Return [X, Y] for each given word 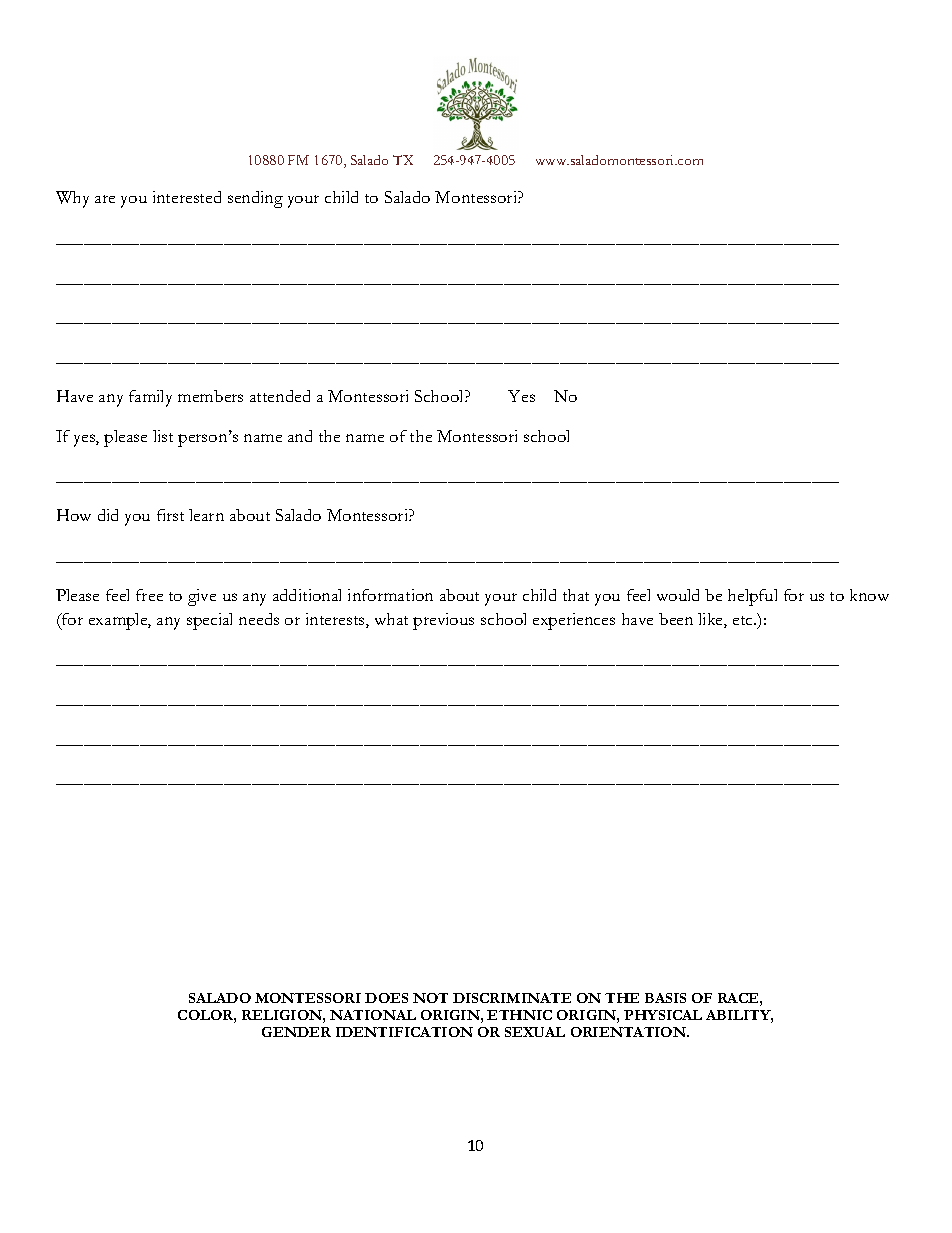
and [300, 436]
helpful [752, 597]
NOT [430, 998]
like [711, 620]
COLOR [207, 1016]
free [149, 595]
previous [443, 621]
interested [187, 197]
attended [280, 396]
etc [744, 620]
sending [255, 199]
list [163, 436]
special [209, 621]
